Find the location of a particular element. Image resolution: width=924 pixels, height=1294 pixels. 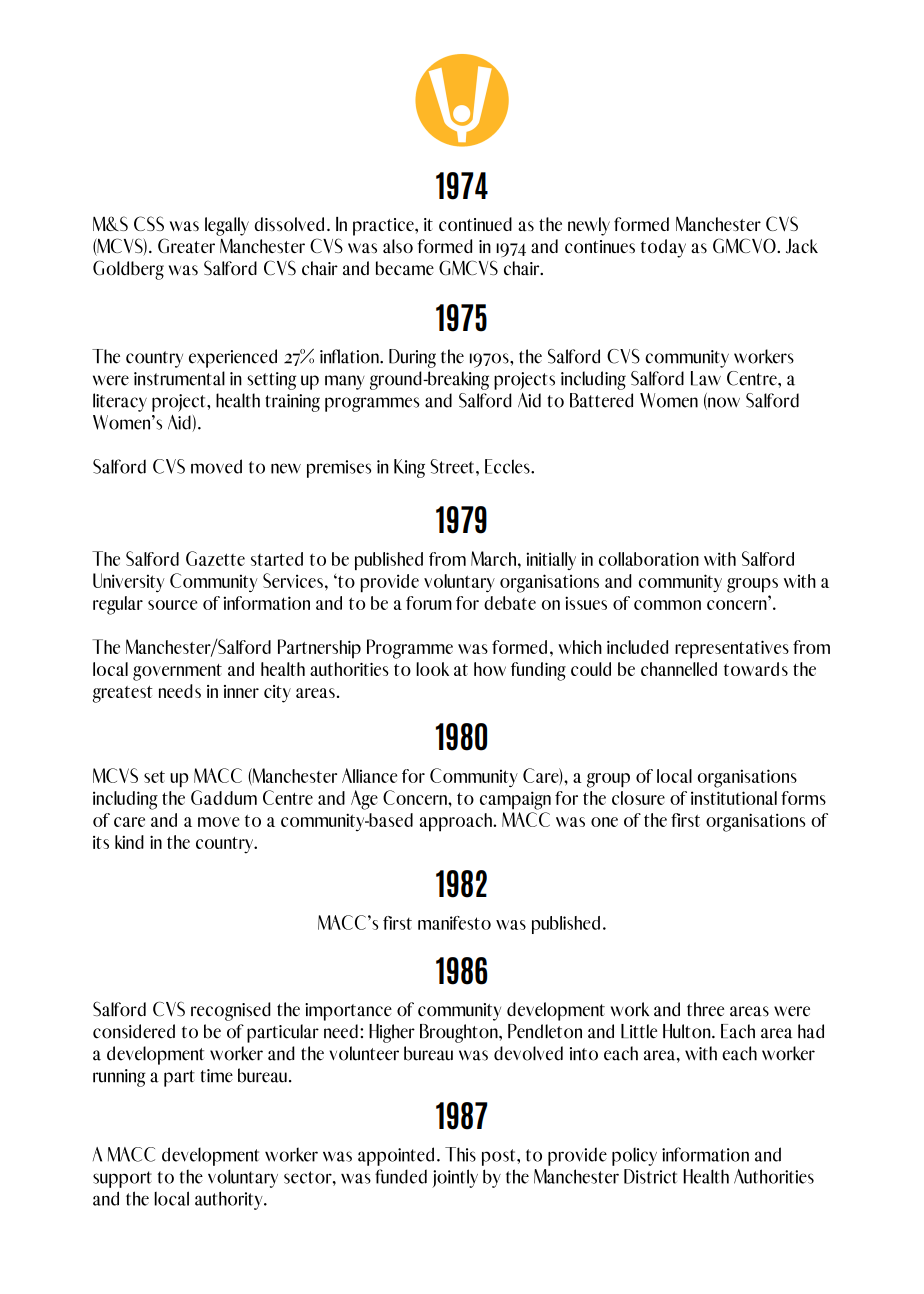

look is located at coordinates (432, 669).
